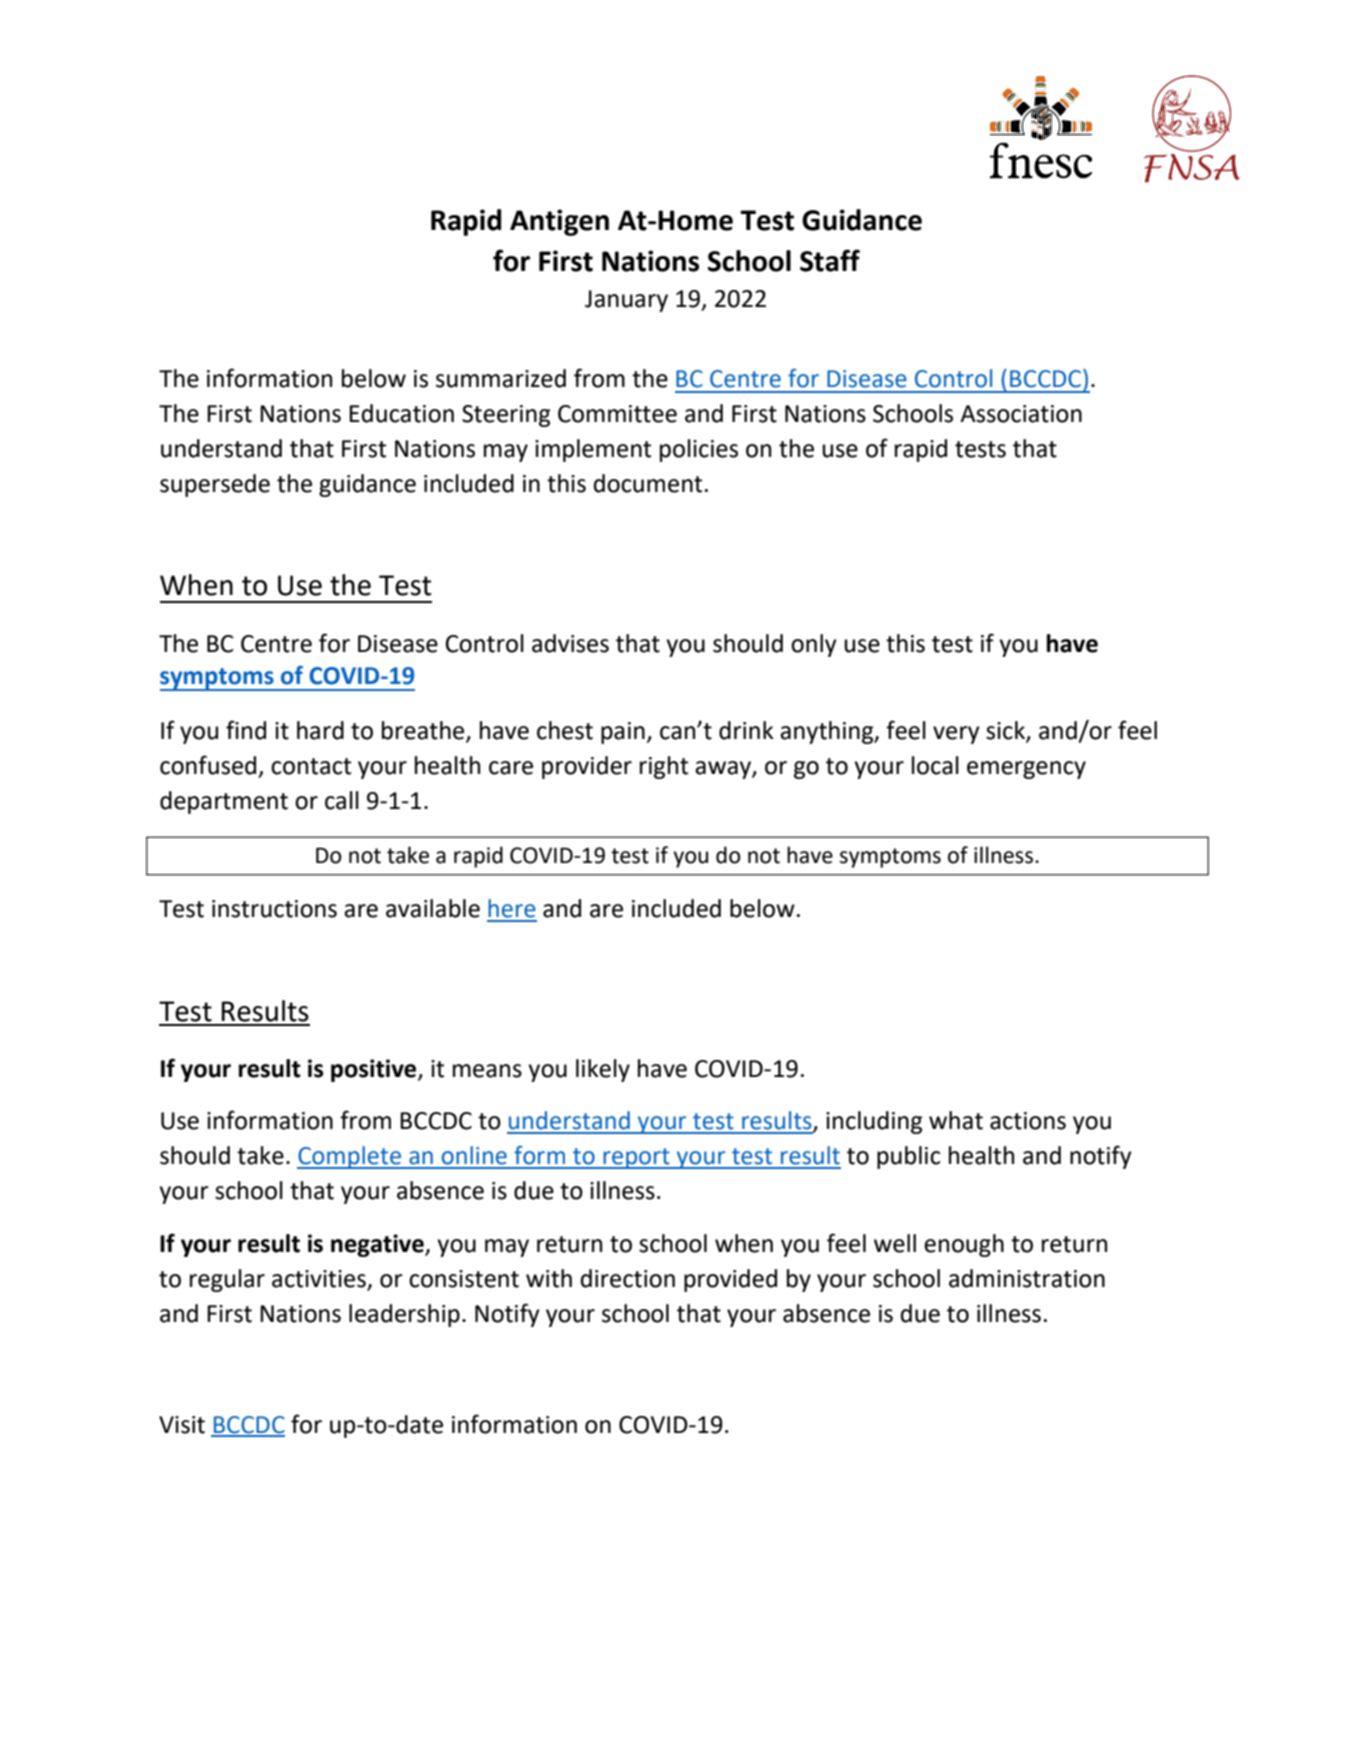  I want to click on direction, so click(628, 1278).
